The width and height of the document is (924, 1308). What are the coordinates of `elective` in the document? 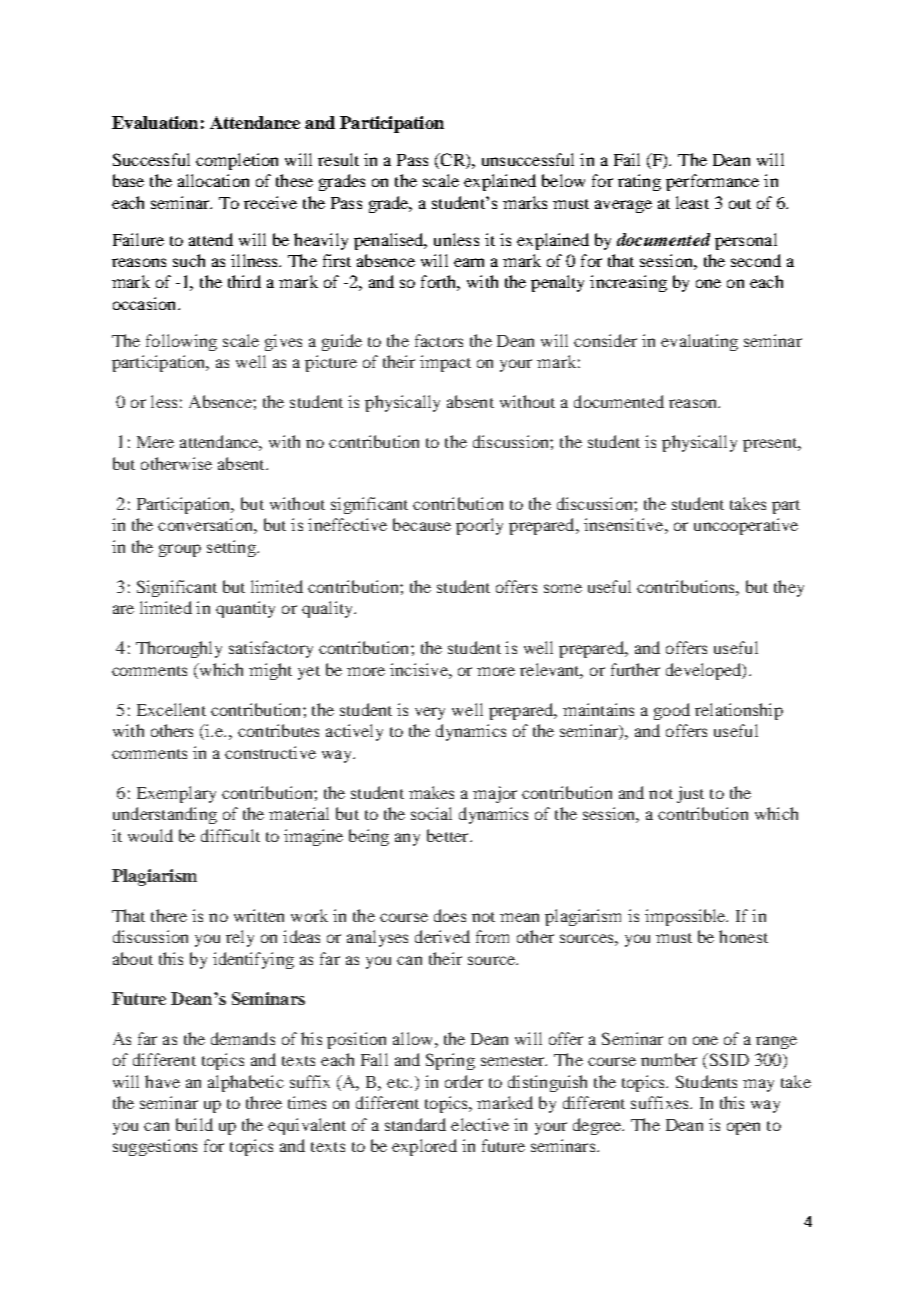 It's located at (480, 1124).
